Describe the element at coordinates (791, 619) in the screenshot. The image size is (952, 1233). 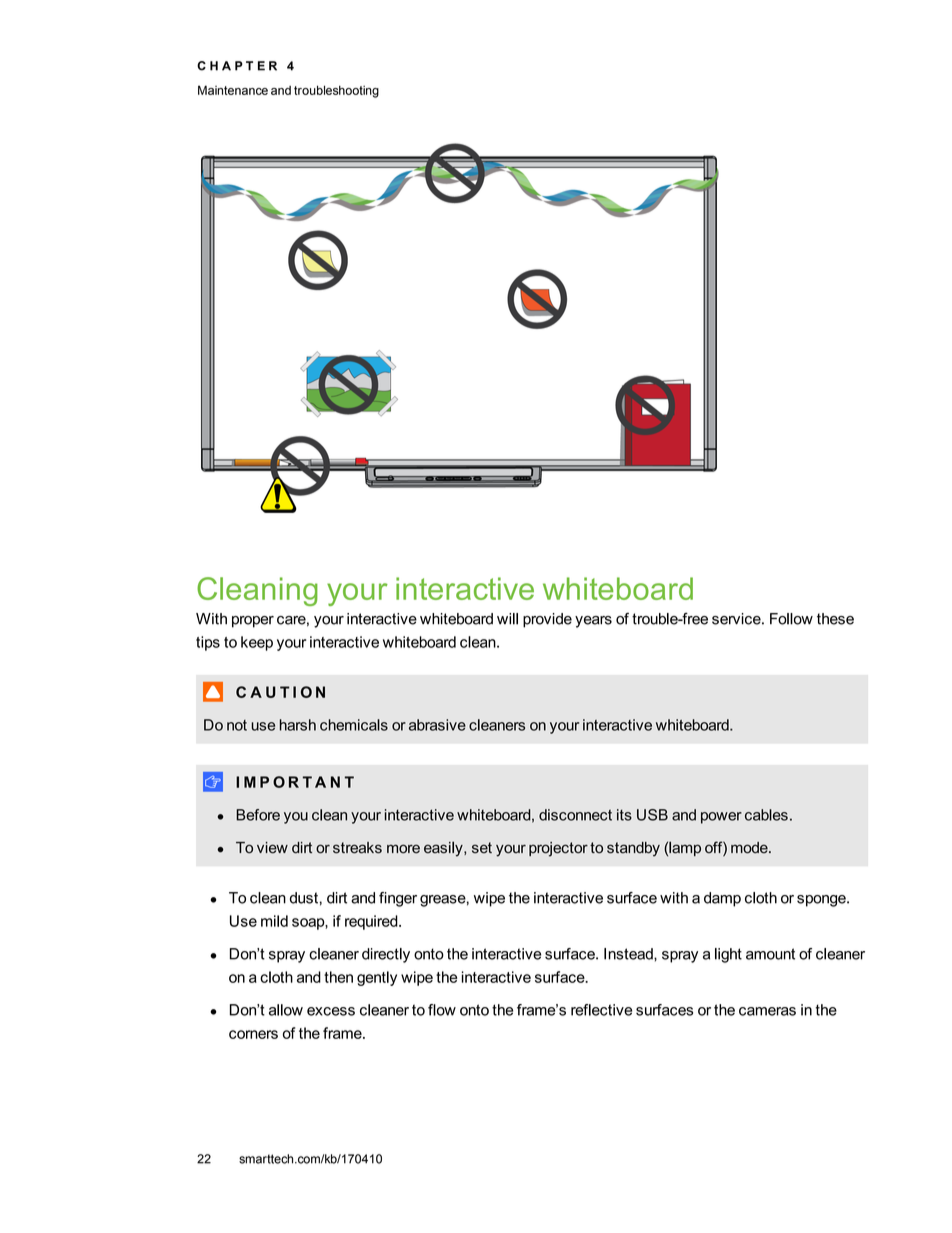
I see `Follow` at that location.
